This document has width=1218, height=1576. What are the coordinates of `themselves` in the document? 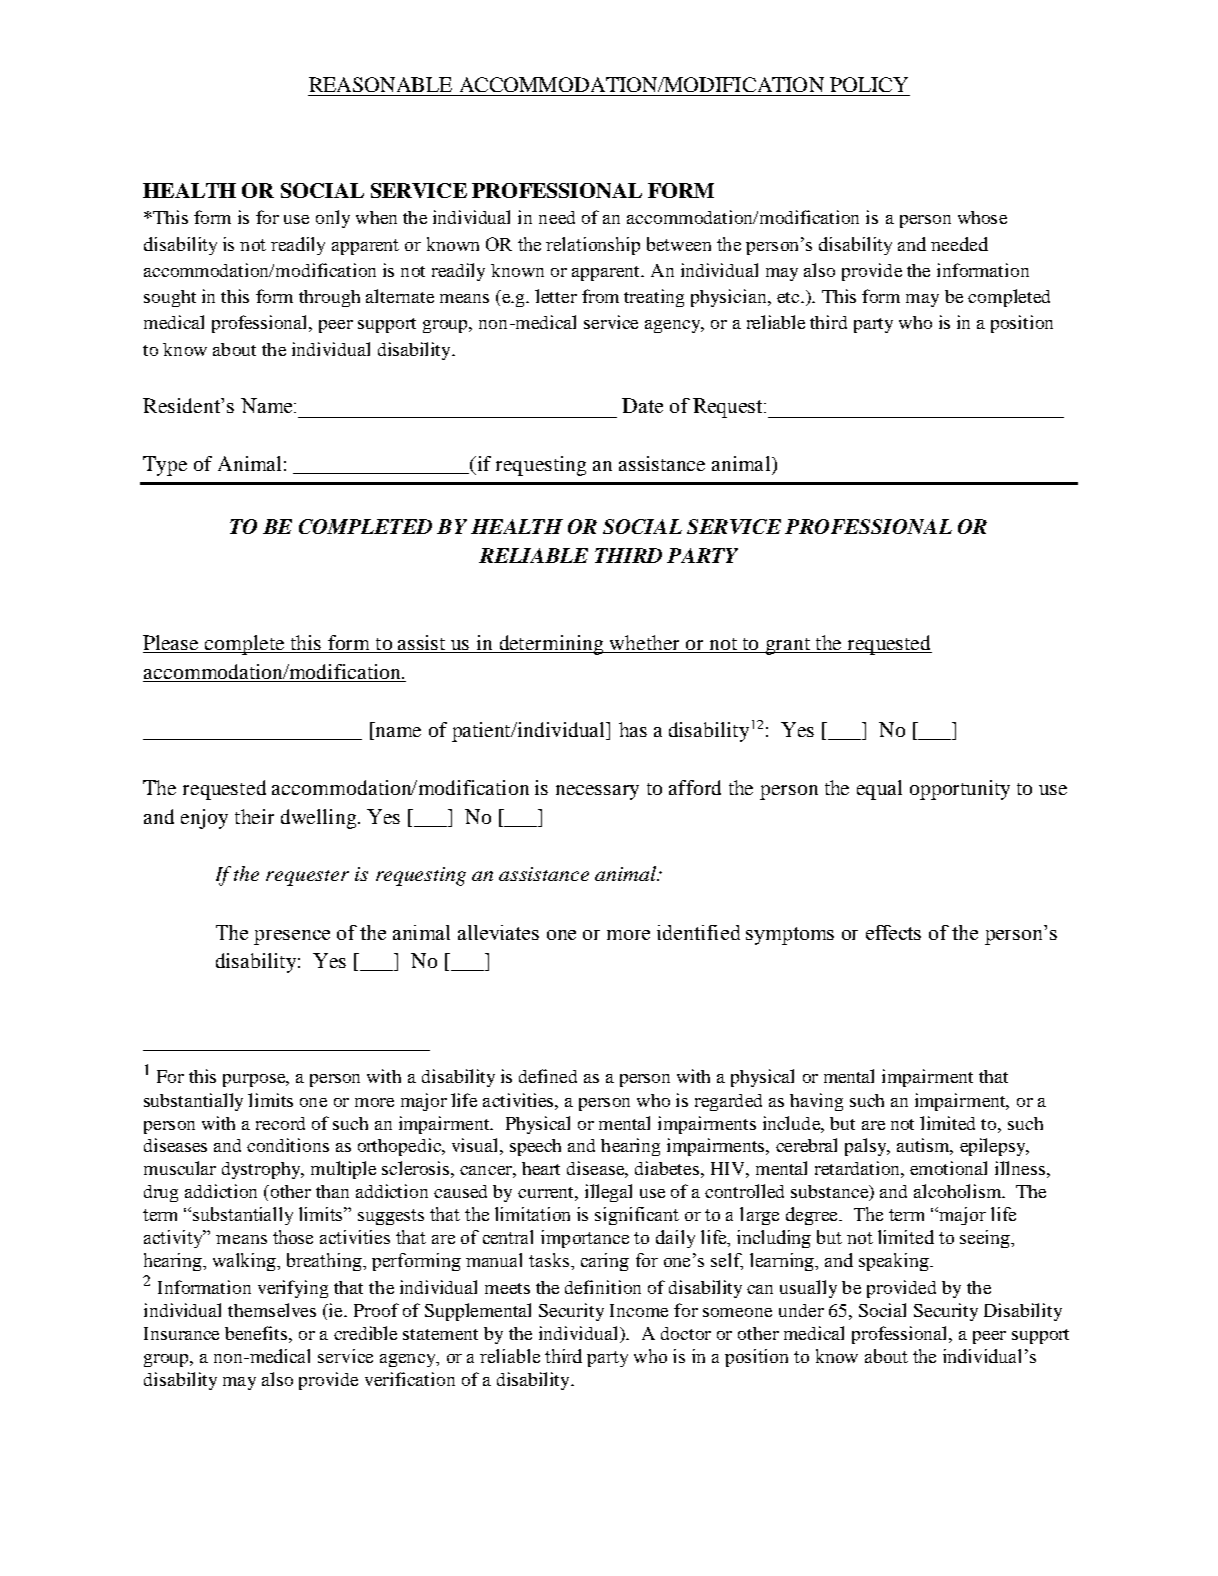 It's located at (272, 1310).
